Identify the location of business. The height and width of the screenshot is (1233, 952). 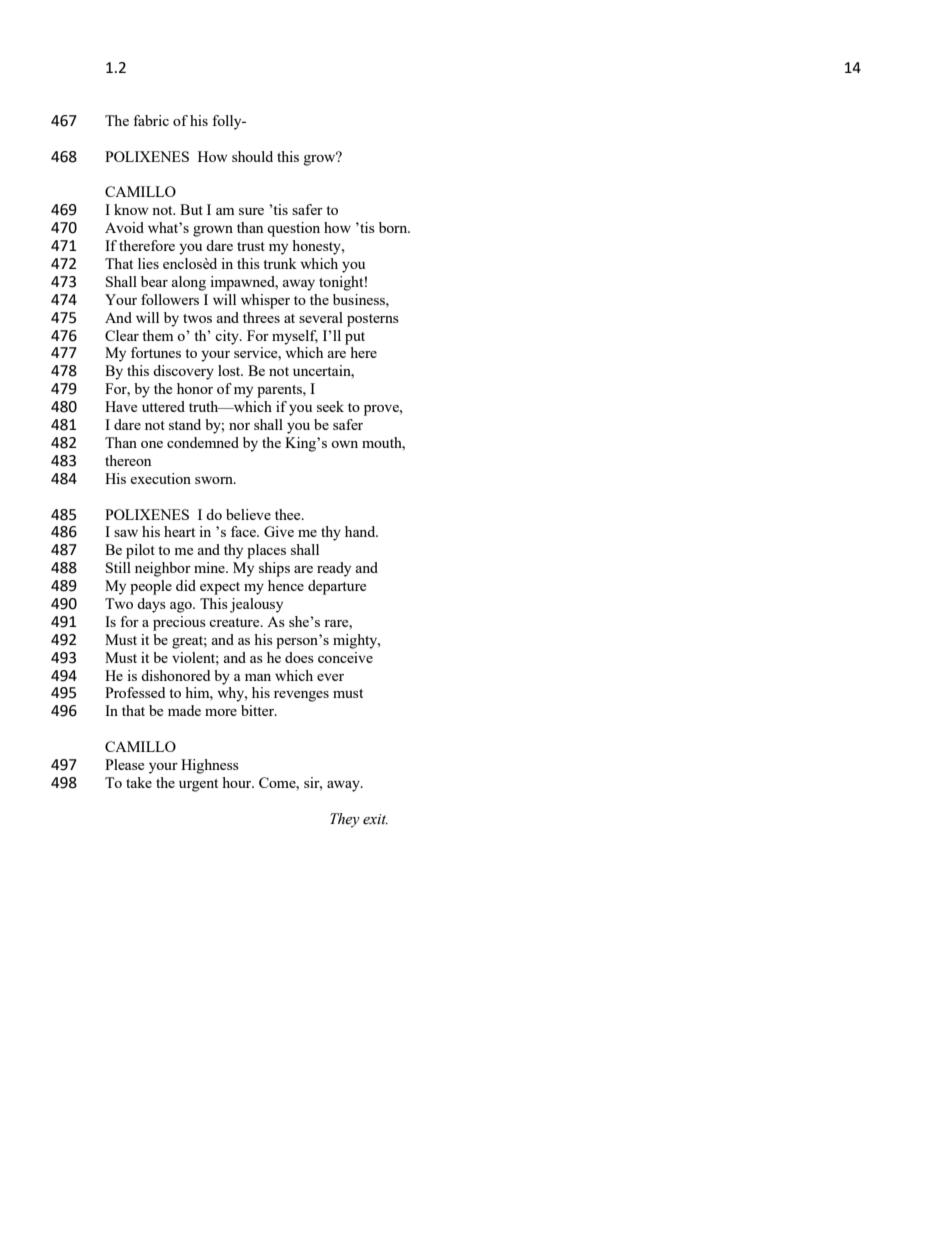
(360, 299).
